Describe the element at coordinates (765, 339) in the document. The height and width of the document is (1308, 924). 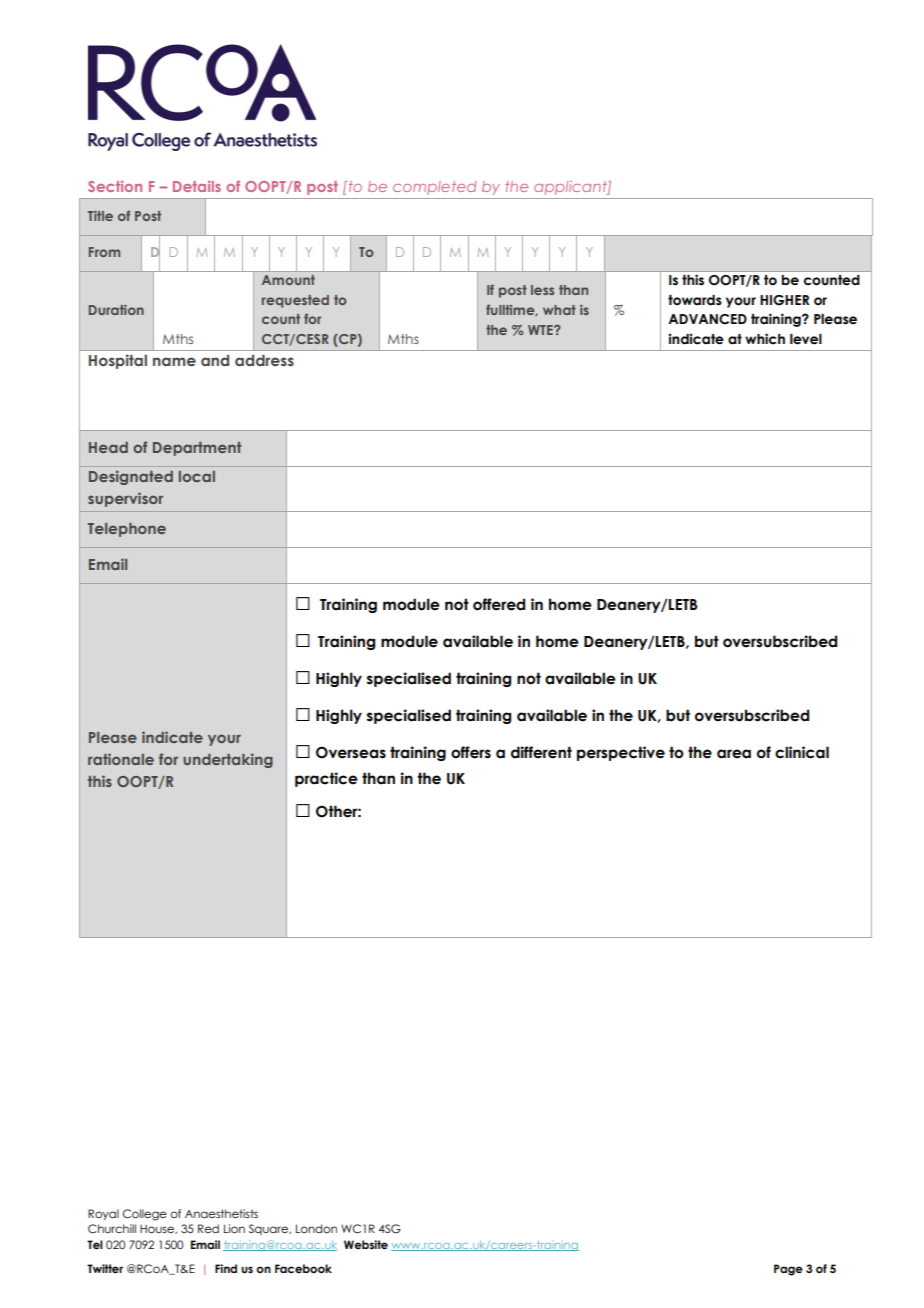
I see `which` at that location.
